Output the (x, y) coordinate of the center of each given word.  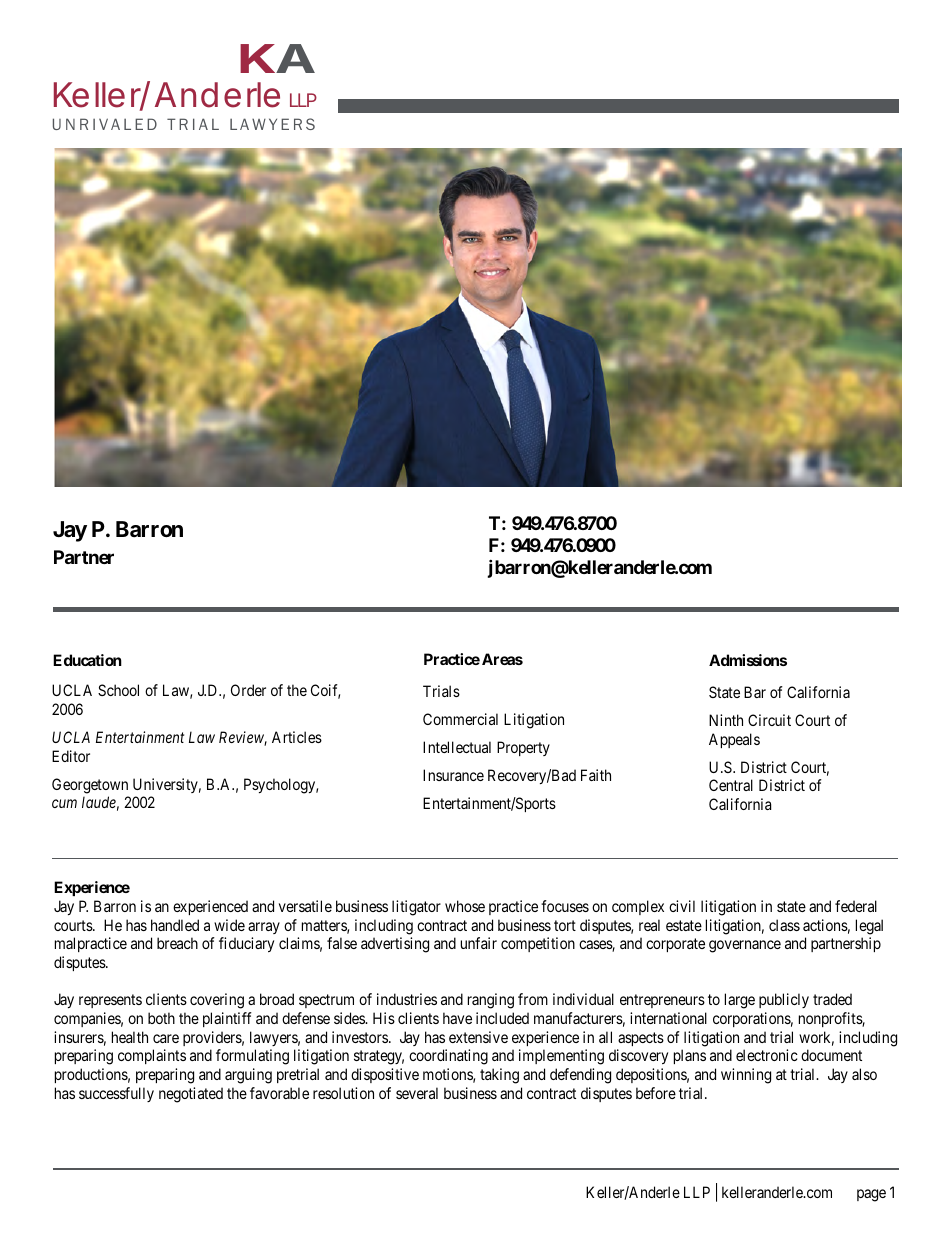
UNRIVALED (105, 124)
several (417, 1093)
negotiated (191, 1095)
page (871, 1195)
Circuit (769, 720)
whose (465, 906)
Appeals (734, 740)
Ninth (726, 720)
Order (248, 690)
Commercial (460, 719)
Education (87, 660)
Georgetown (90, 786)
